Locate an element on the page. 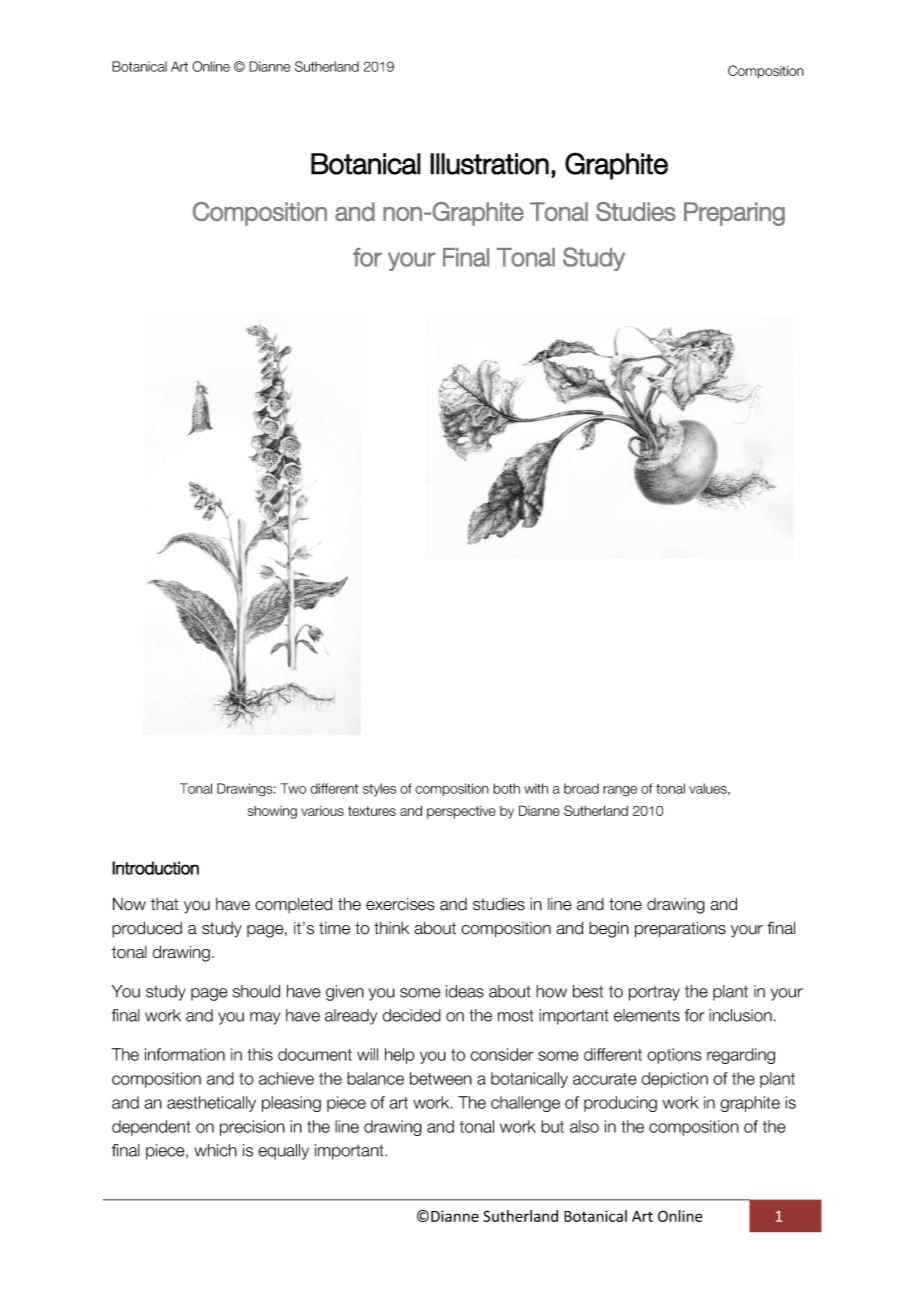  showing is located at coordinates (272, 812).
